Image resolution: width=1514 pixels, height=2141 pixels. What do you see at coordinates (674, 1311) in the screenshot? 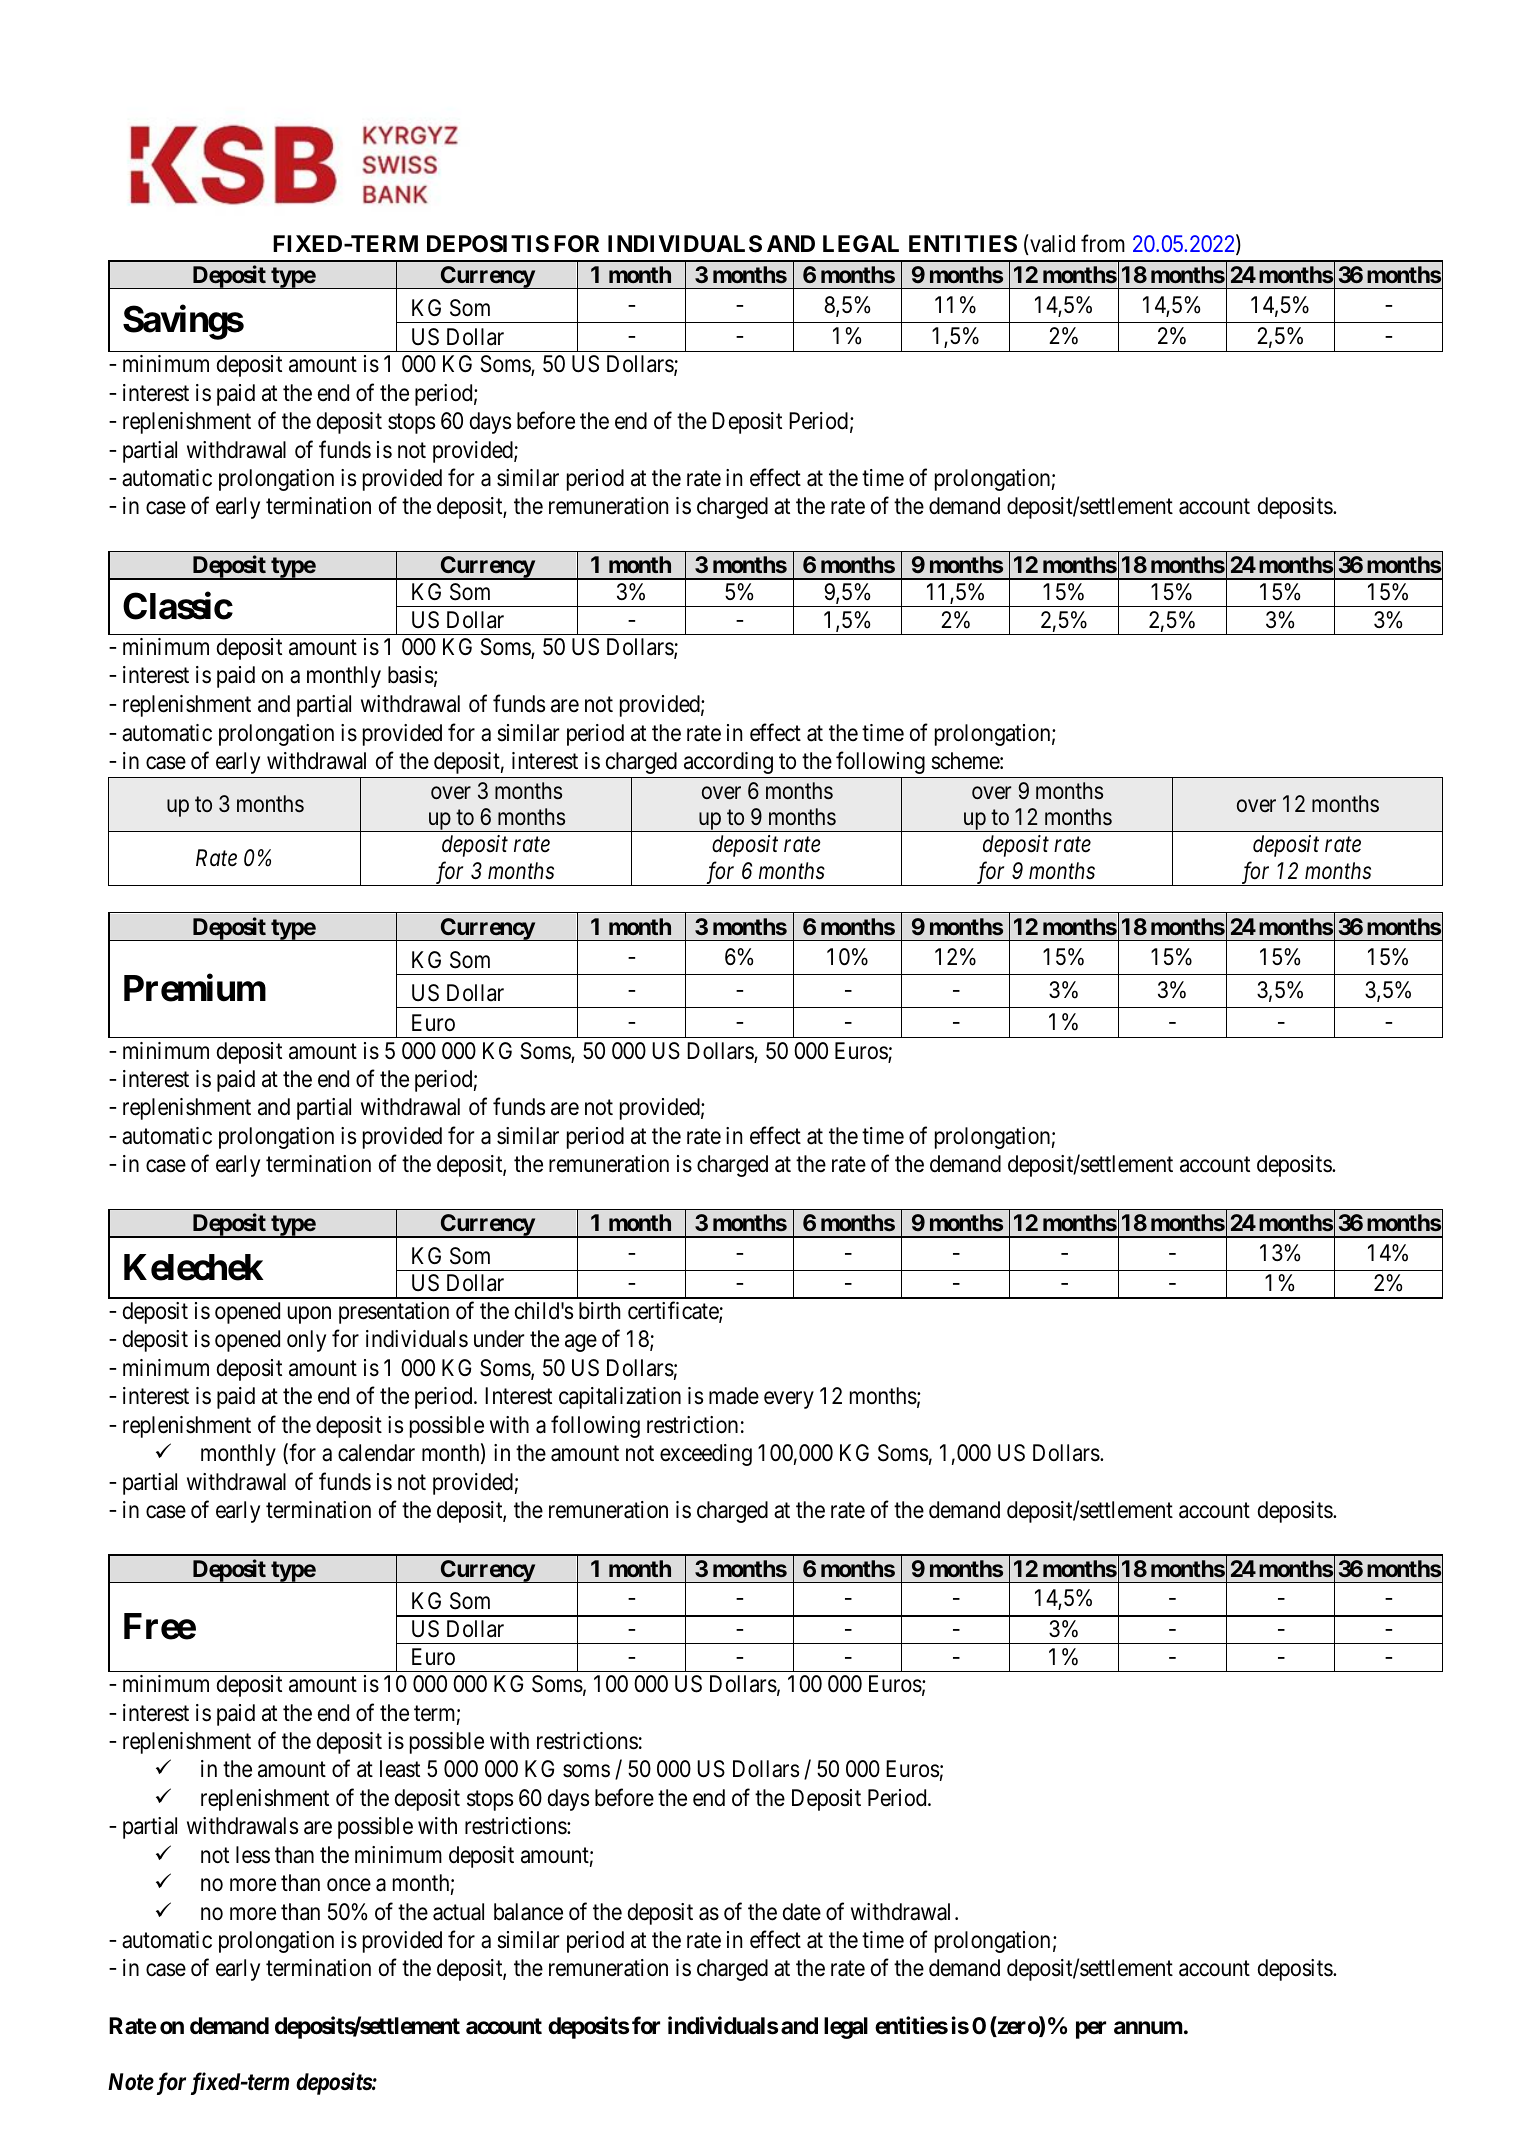
I see `certificate` at bounding box center [674, 1311].
